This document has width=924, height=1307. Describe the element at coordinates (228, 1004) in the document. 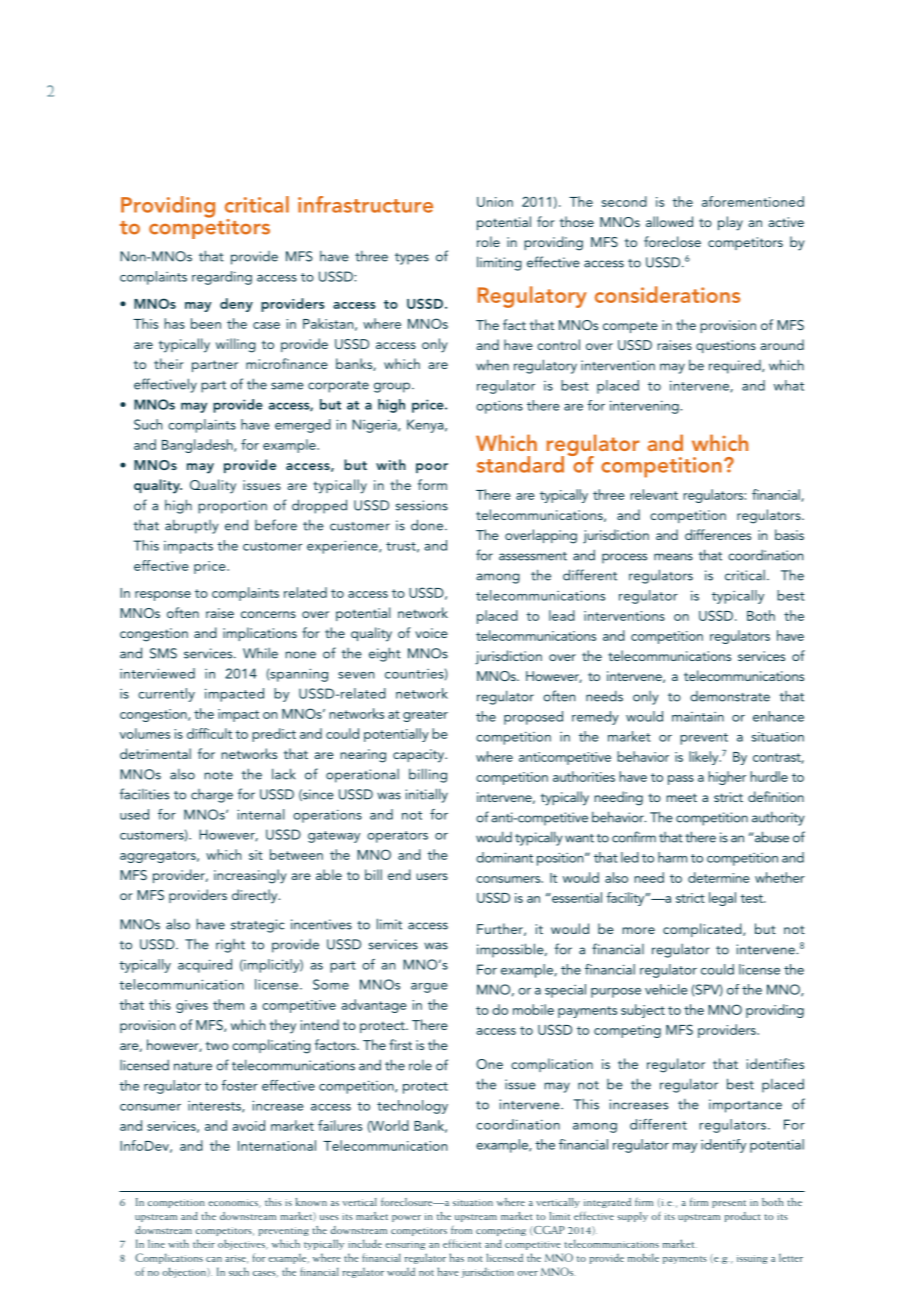

I see `them` at that location.
